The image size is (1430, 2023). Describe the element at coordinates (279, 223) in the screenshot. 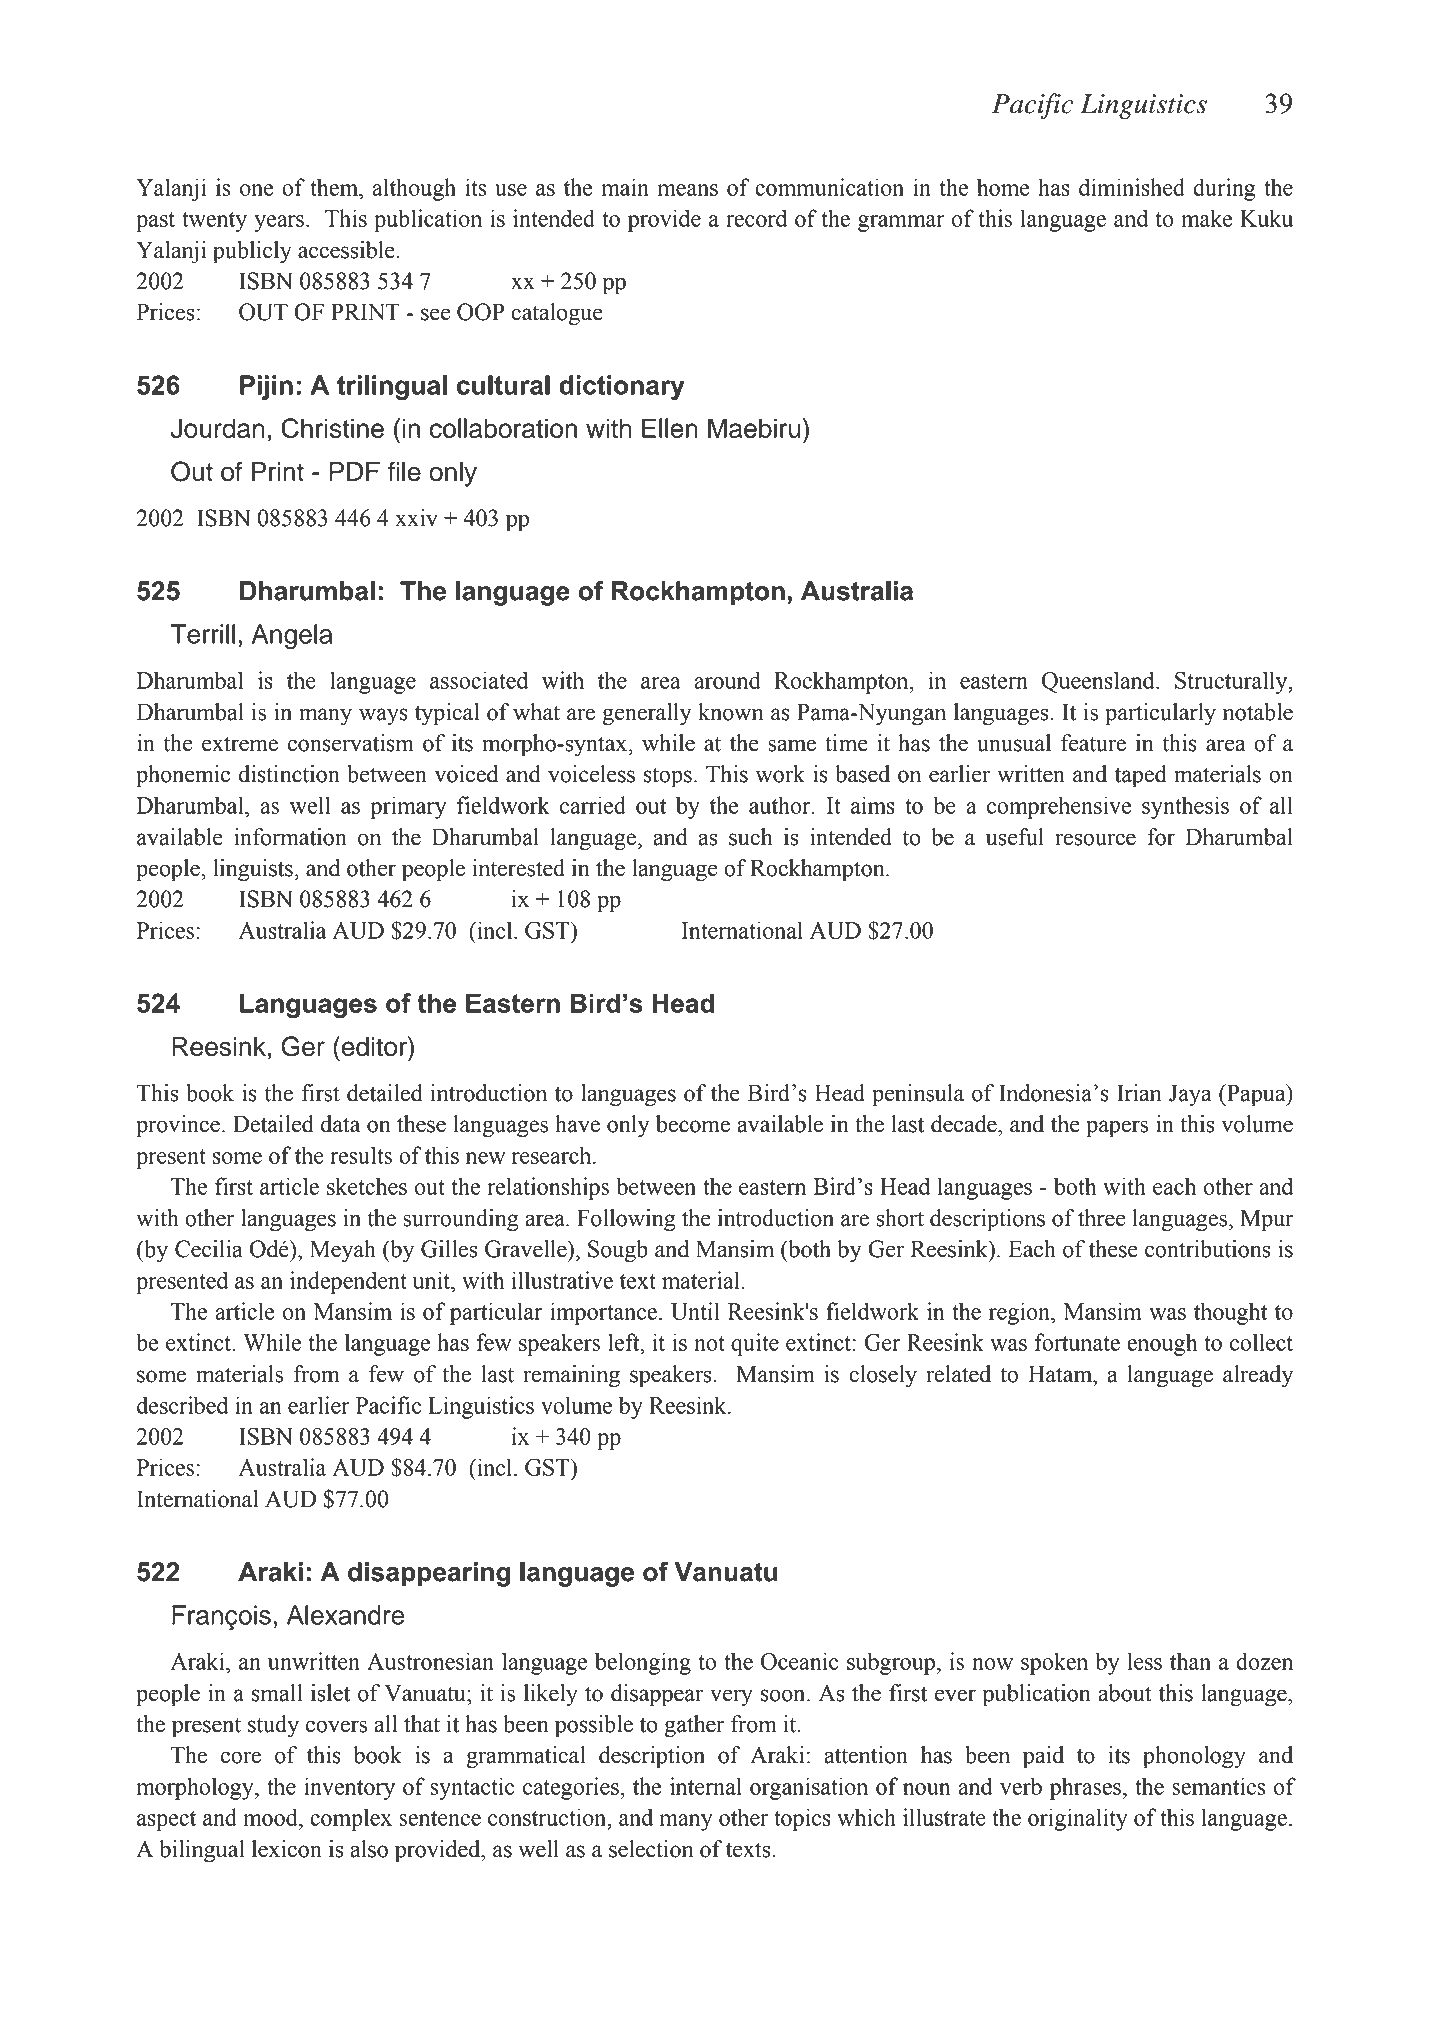

I see `years` at that location.
